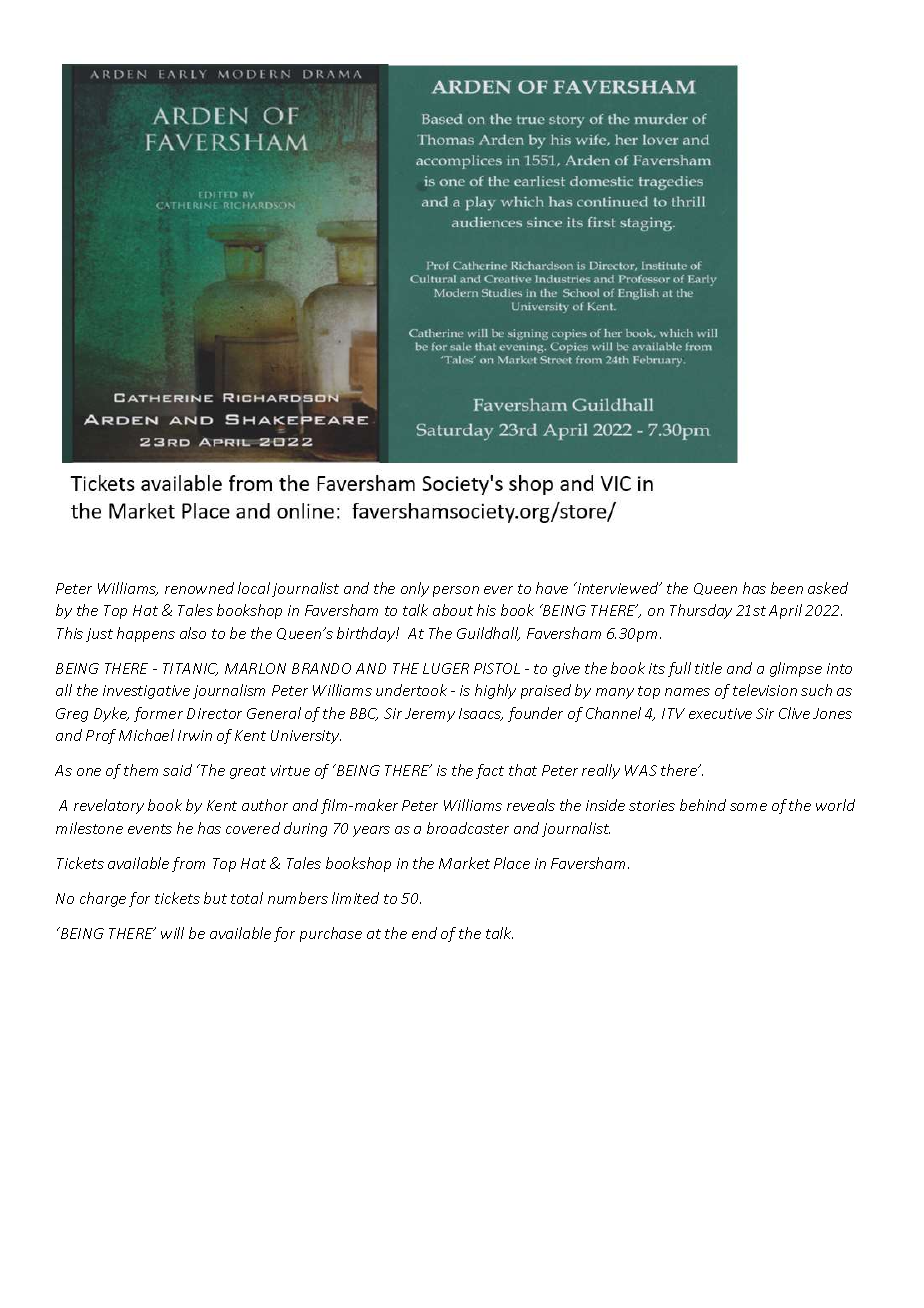  What do you see at coordinates (641, 770) in the screenshot?
I see `WAS` at bounding box center [641, 770].
